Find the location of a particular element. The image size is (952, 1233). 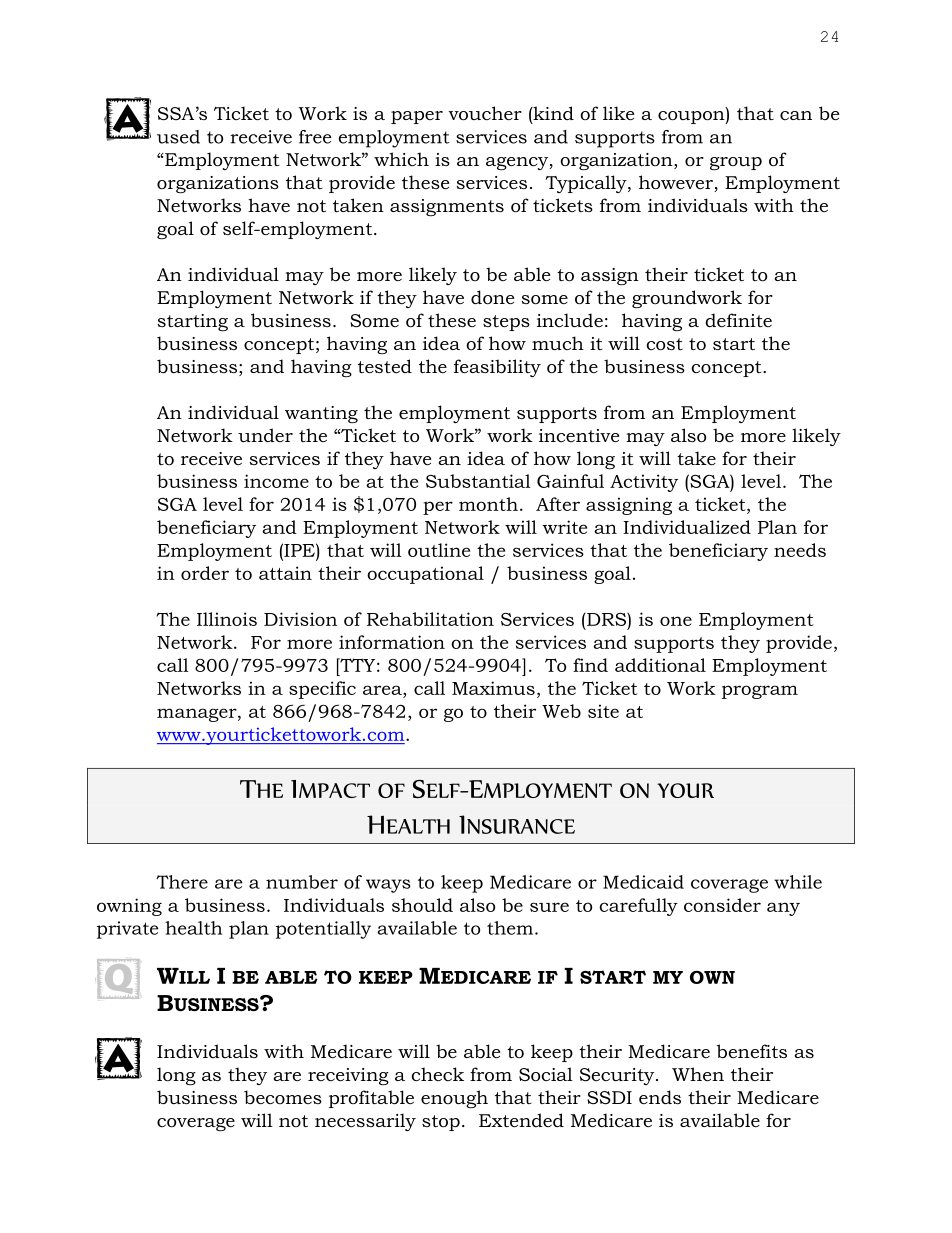

When is located at coordinates (698, 1074).
